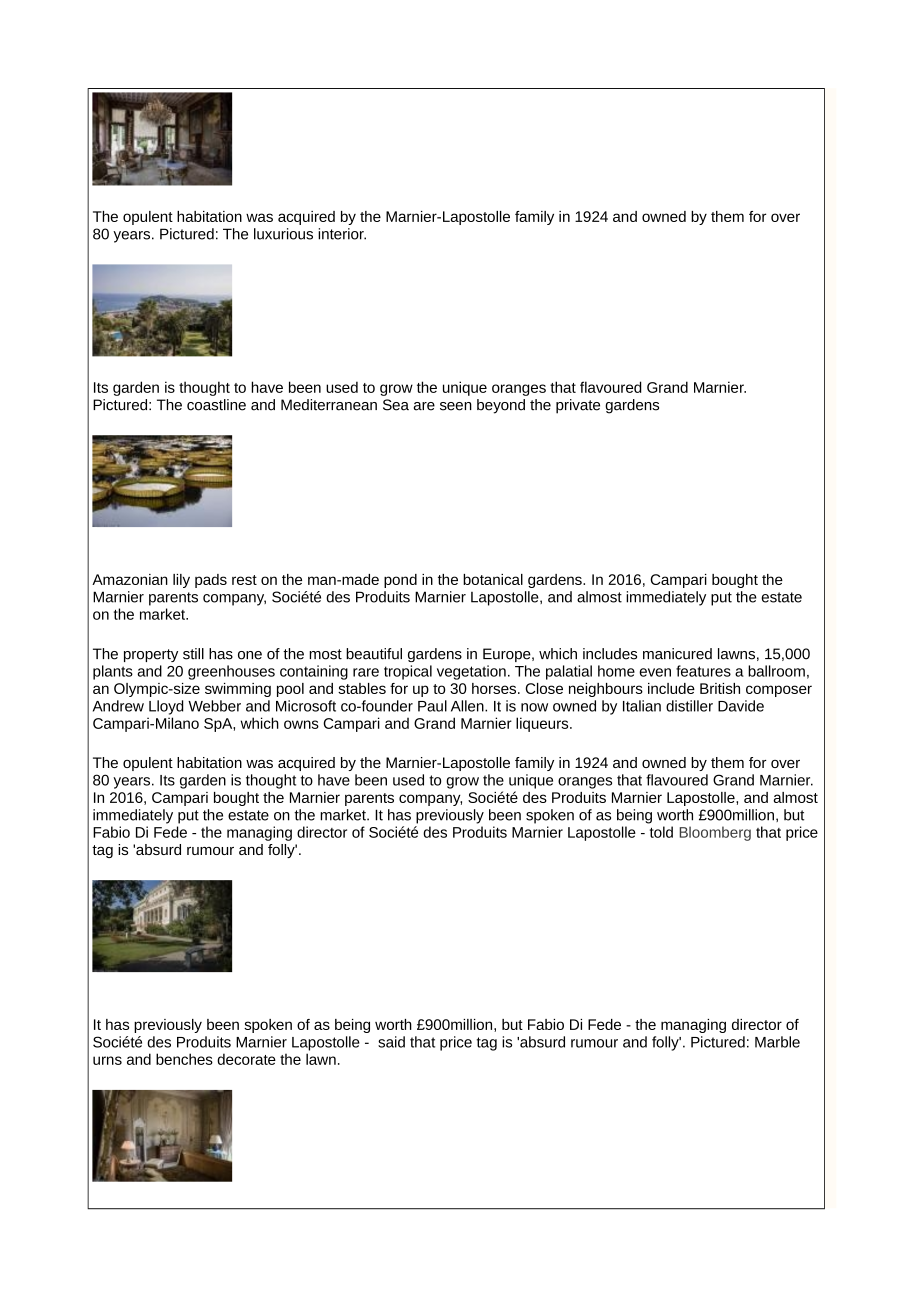 This image has width=924, height=1308. Describe the element at coordinates (151, 655) in the image. I see `property` at that location.
